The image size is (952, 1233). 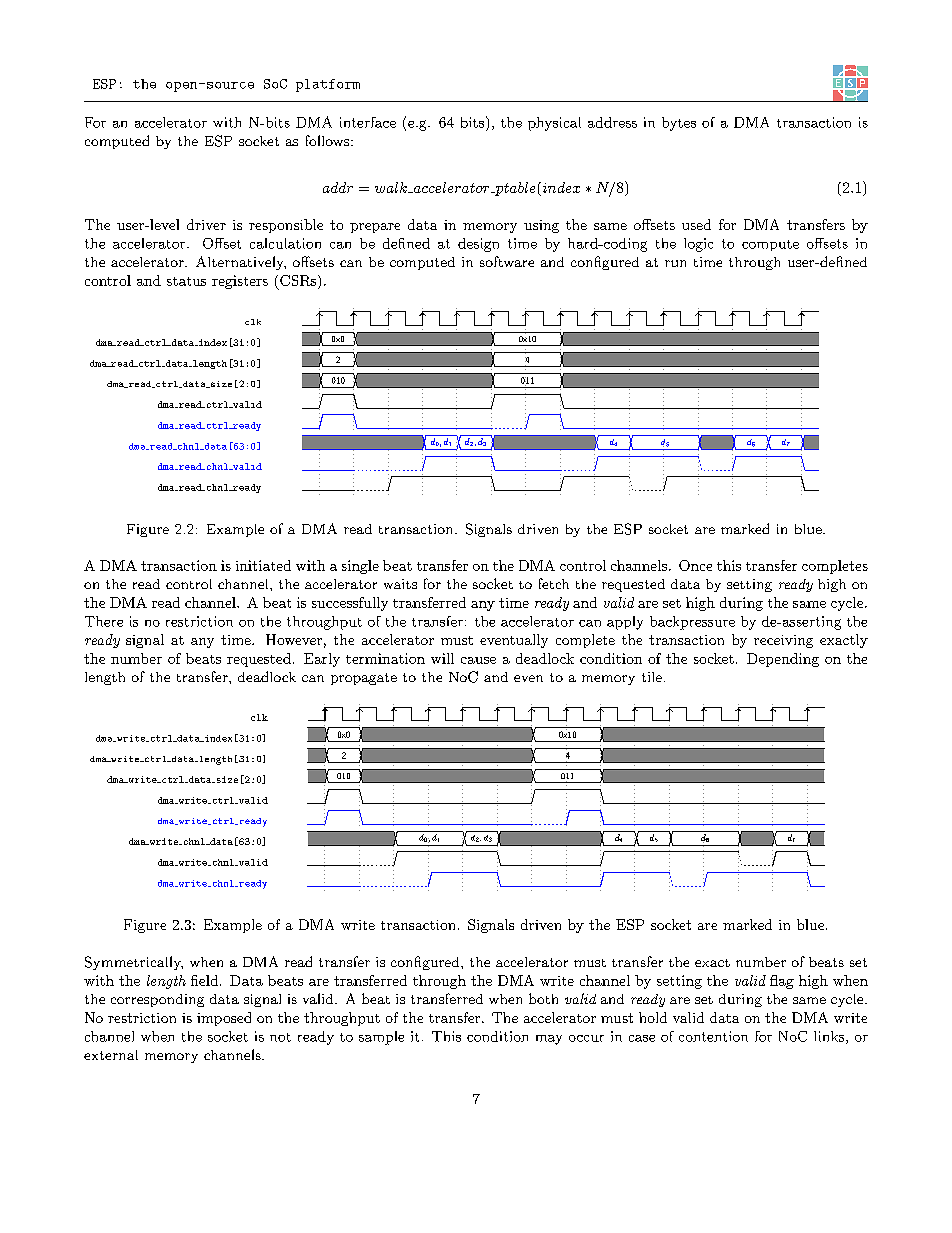 What do you see at coordinates (679, 124) in the image?
I see `bytes` at bounding box center [679, 124].
